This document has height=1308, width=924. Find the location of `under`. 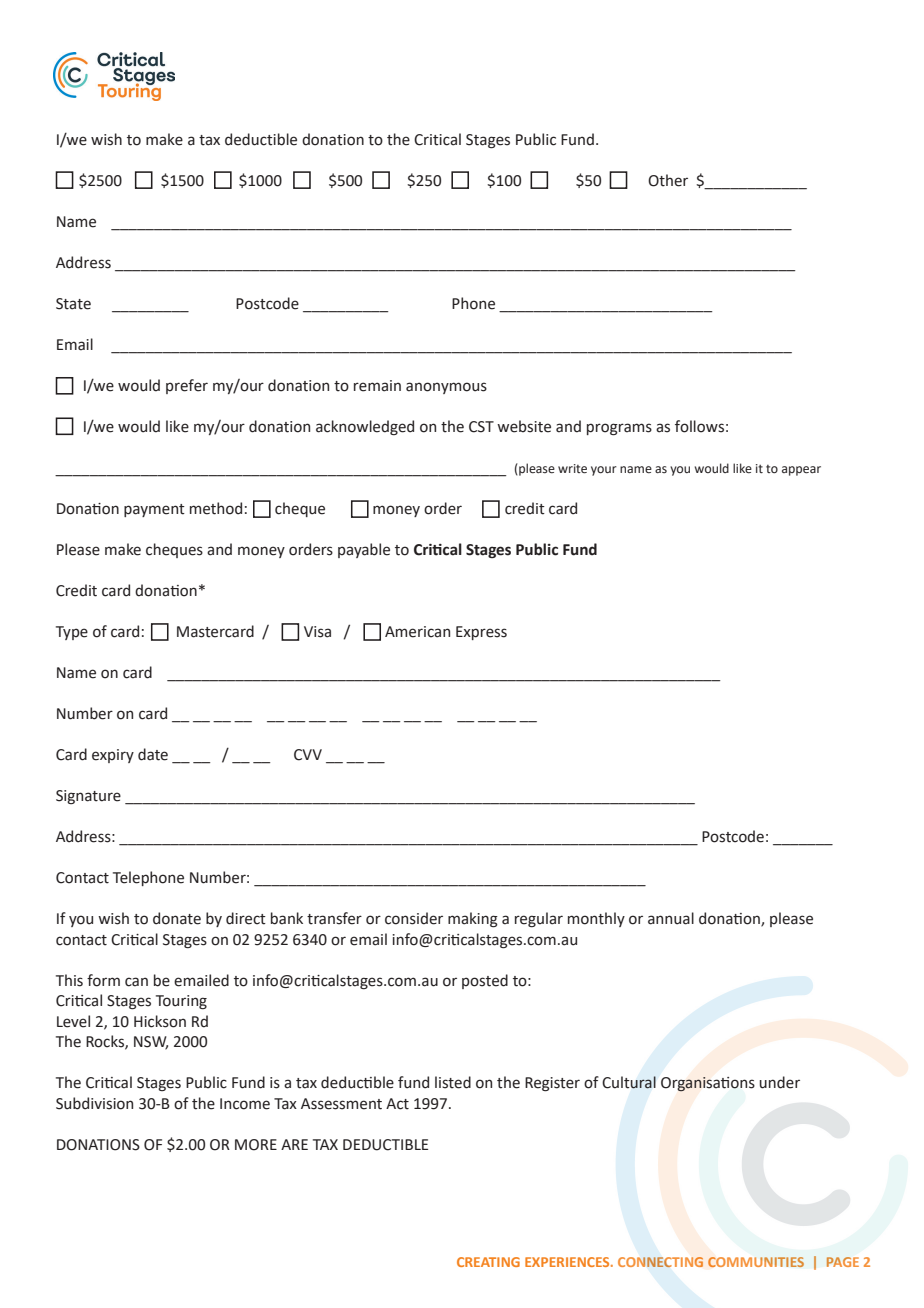

under is located at coordinates (779, 1082).
